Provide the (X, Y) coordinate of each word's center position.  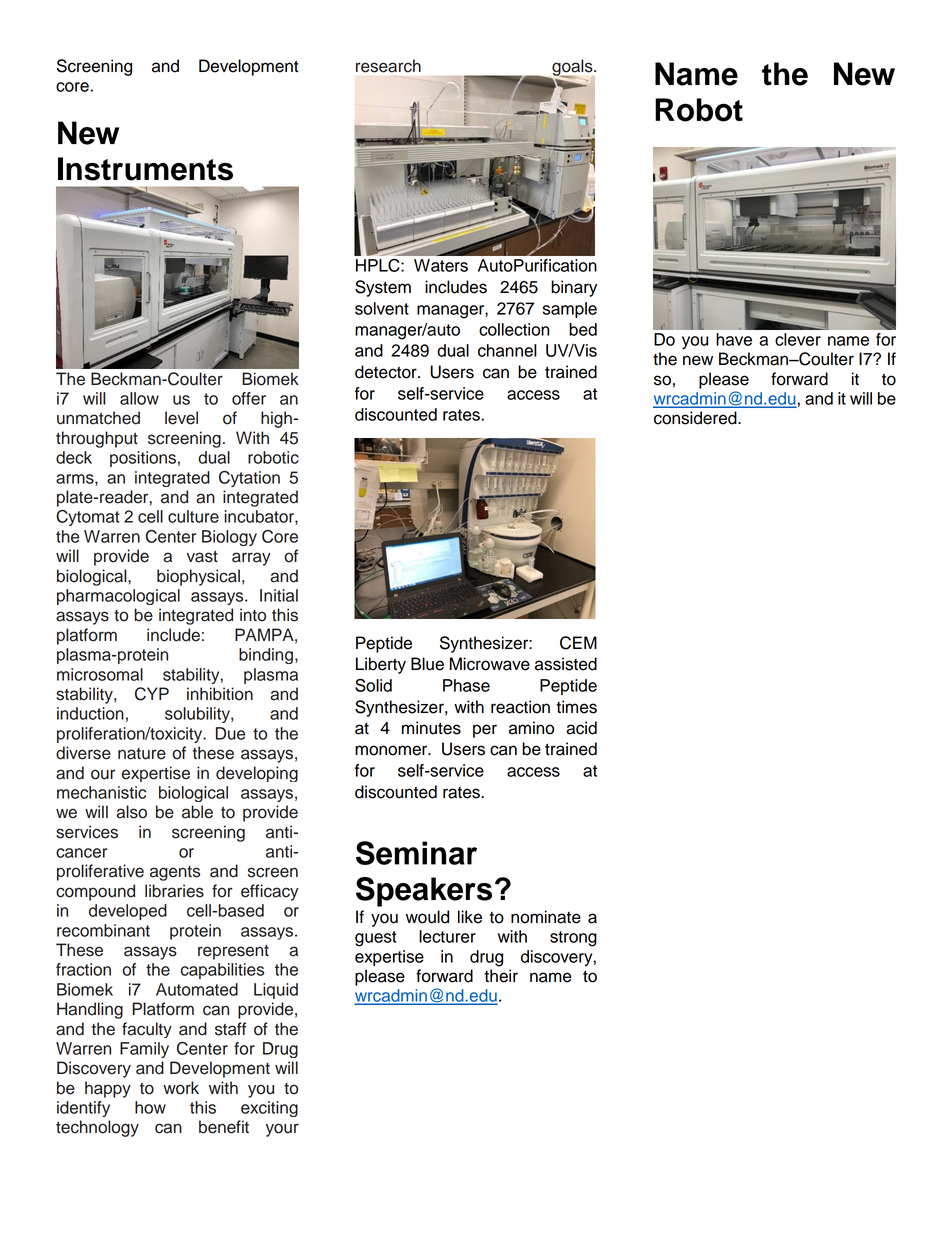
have (734, 339)
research (388, 66)
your (282, 1130)
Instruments (145, 169)
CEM (578, 643)
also (131, 812)
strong (573, 939)
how (150, 1107)
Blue (427, 664)
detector (387, 372)
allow (139, 398)
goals (572, 68)
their (501, 976)
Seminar (416, 853)
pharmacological (118, 597)
